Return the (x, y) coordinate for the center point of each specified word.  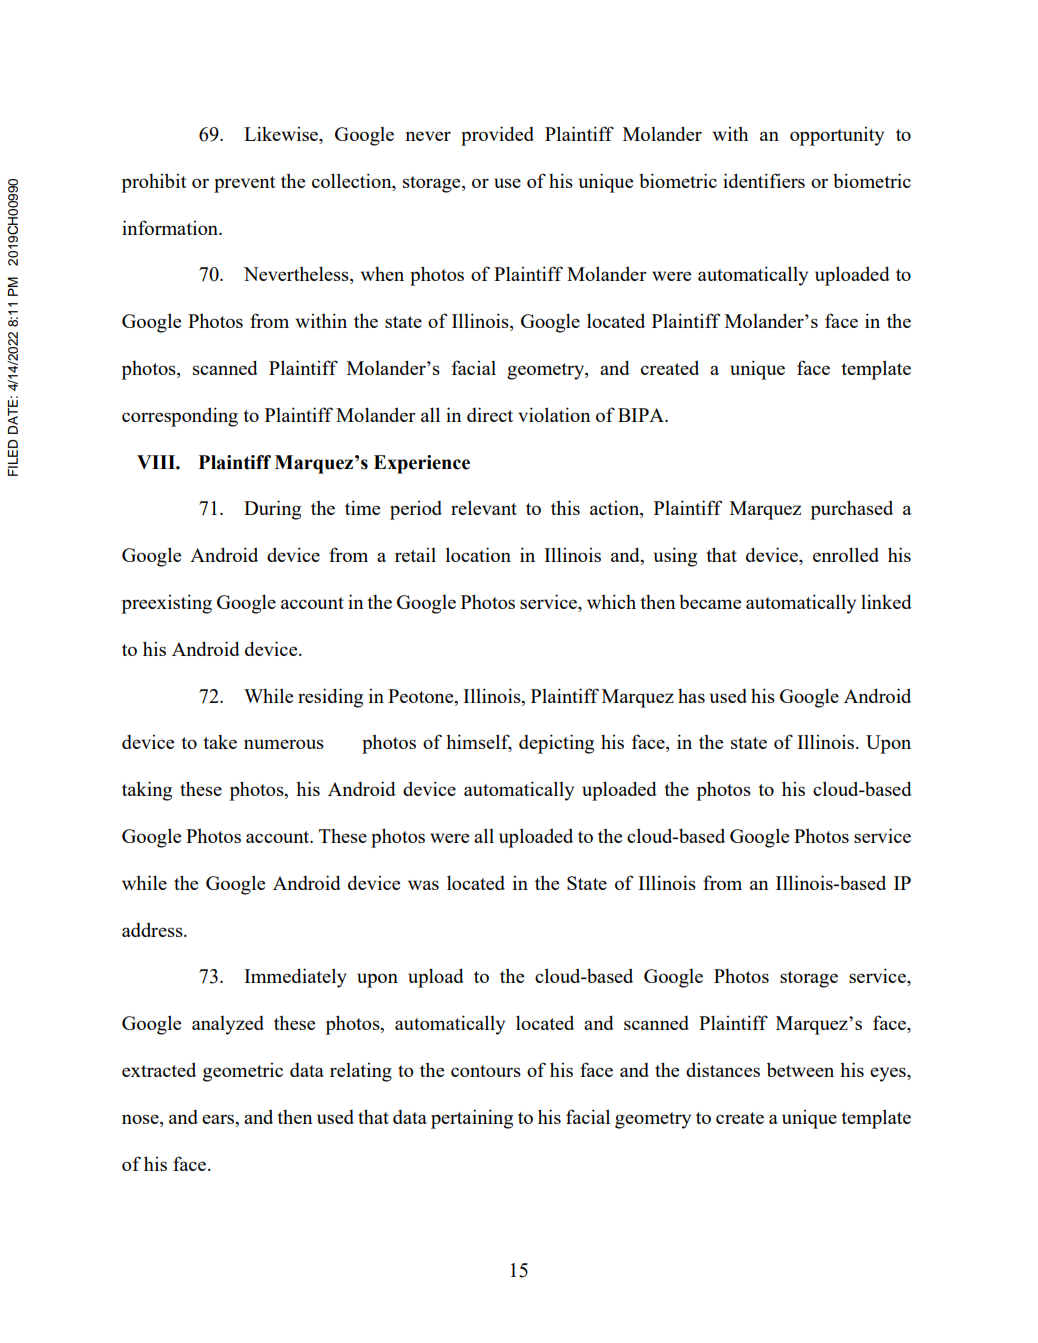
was (423, 885)
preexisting (166, 604)
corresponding (180, 417)
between (800, 1069)
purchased (851, 510)
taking (147, 791)
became (710, 602)
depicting (556, 744)
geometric (243, 1072)
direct (490, 414)
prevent (245, 184)
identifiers (764, 180)
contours (486, 1071)
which (611, 601)
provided (497, 136)
